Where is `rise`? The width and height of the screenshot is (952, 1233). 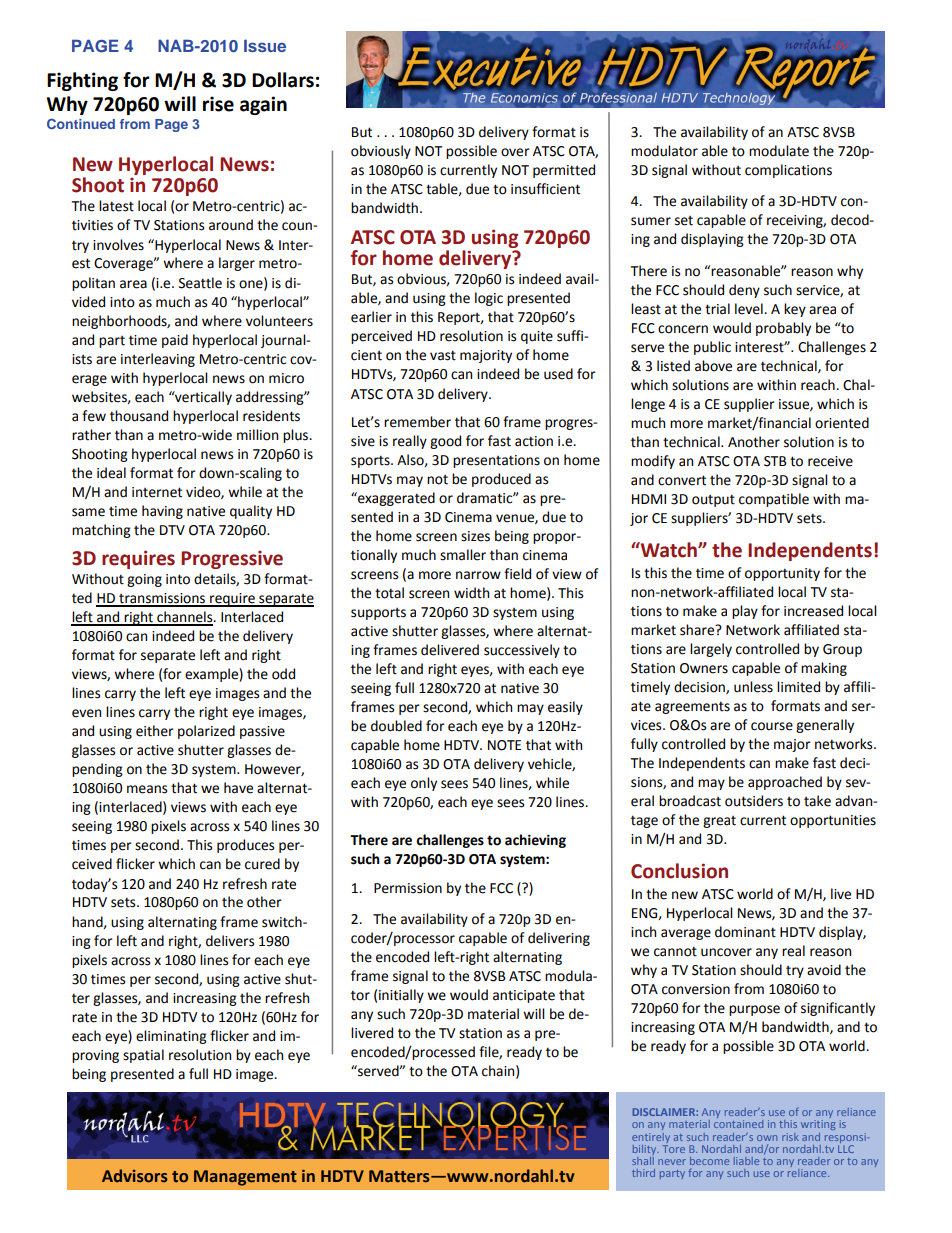
rise is located at coordinates (218, 104).
